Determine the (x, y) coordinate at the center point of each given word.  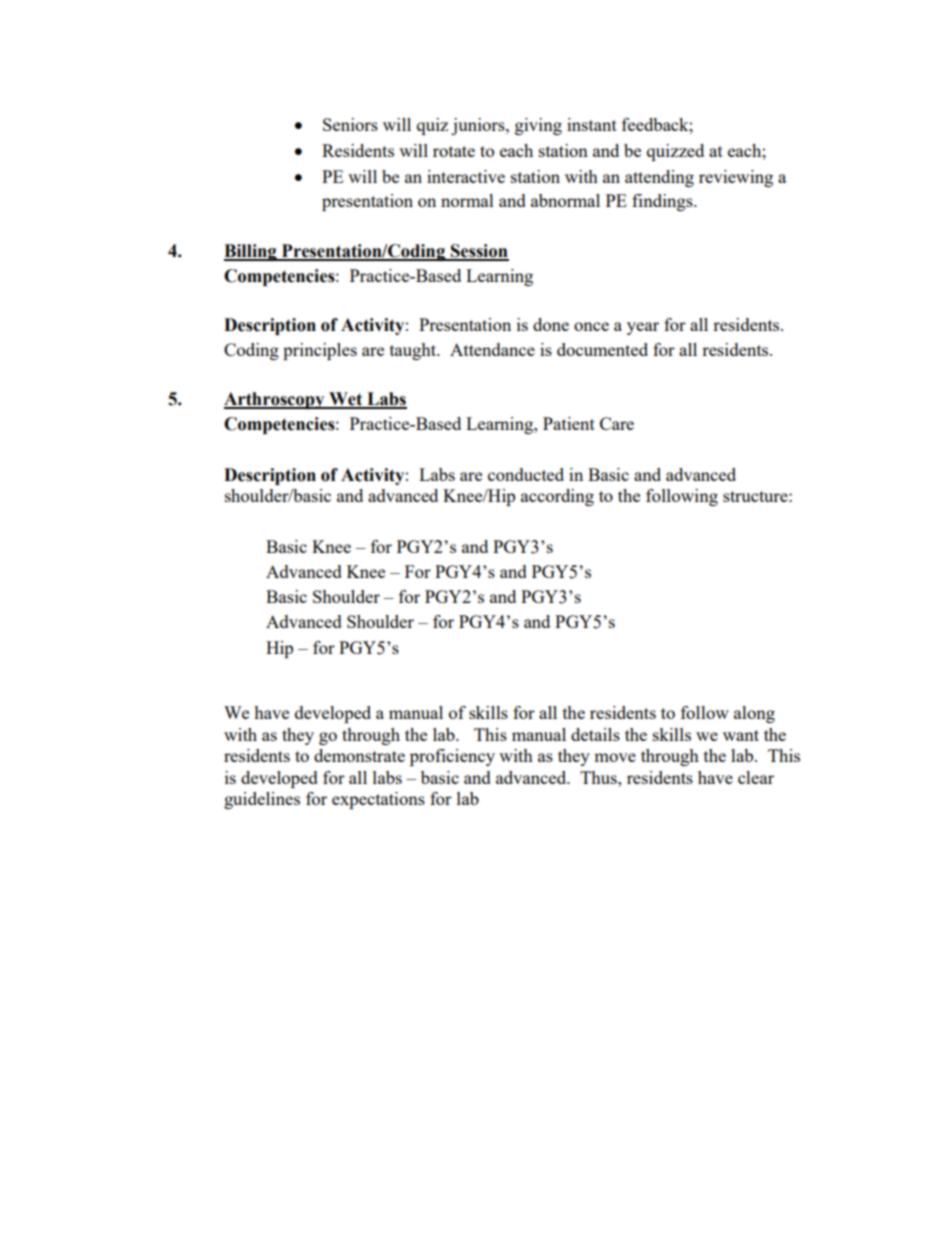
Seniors (350, 124)
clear (756, 777)
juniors (479, 126)
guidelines (262, 800)
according (557, 497)
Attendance (492, 349)
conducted (526, 474)
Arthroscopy (275, 400)
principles (320, 351)
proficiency (452, 757)
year (643, 328)
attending (659, 178)
